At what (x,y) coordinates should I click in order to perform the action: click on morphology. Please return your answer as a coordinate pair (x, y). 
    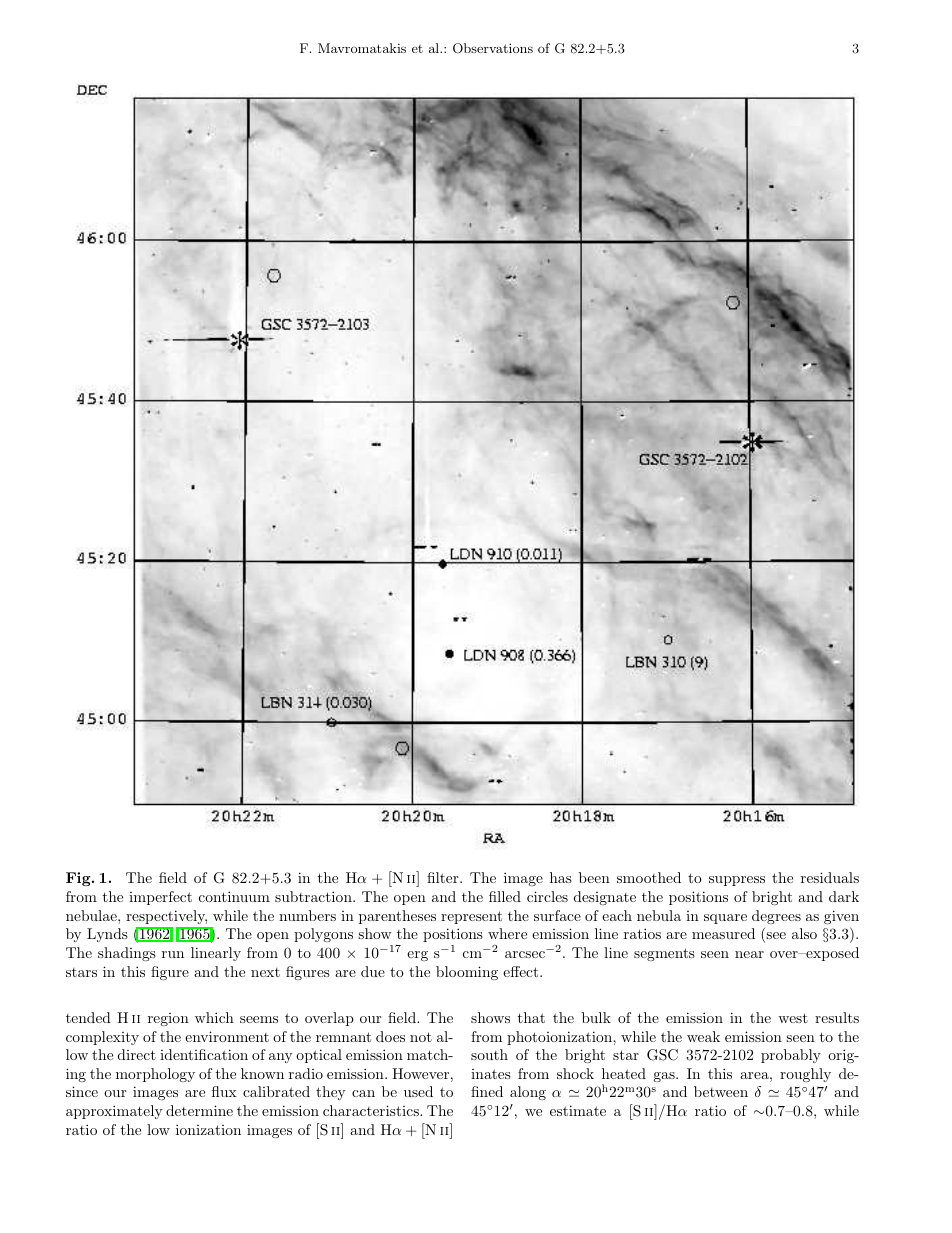
    Looking at the image, I should click on (155, 1075).
